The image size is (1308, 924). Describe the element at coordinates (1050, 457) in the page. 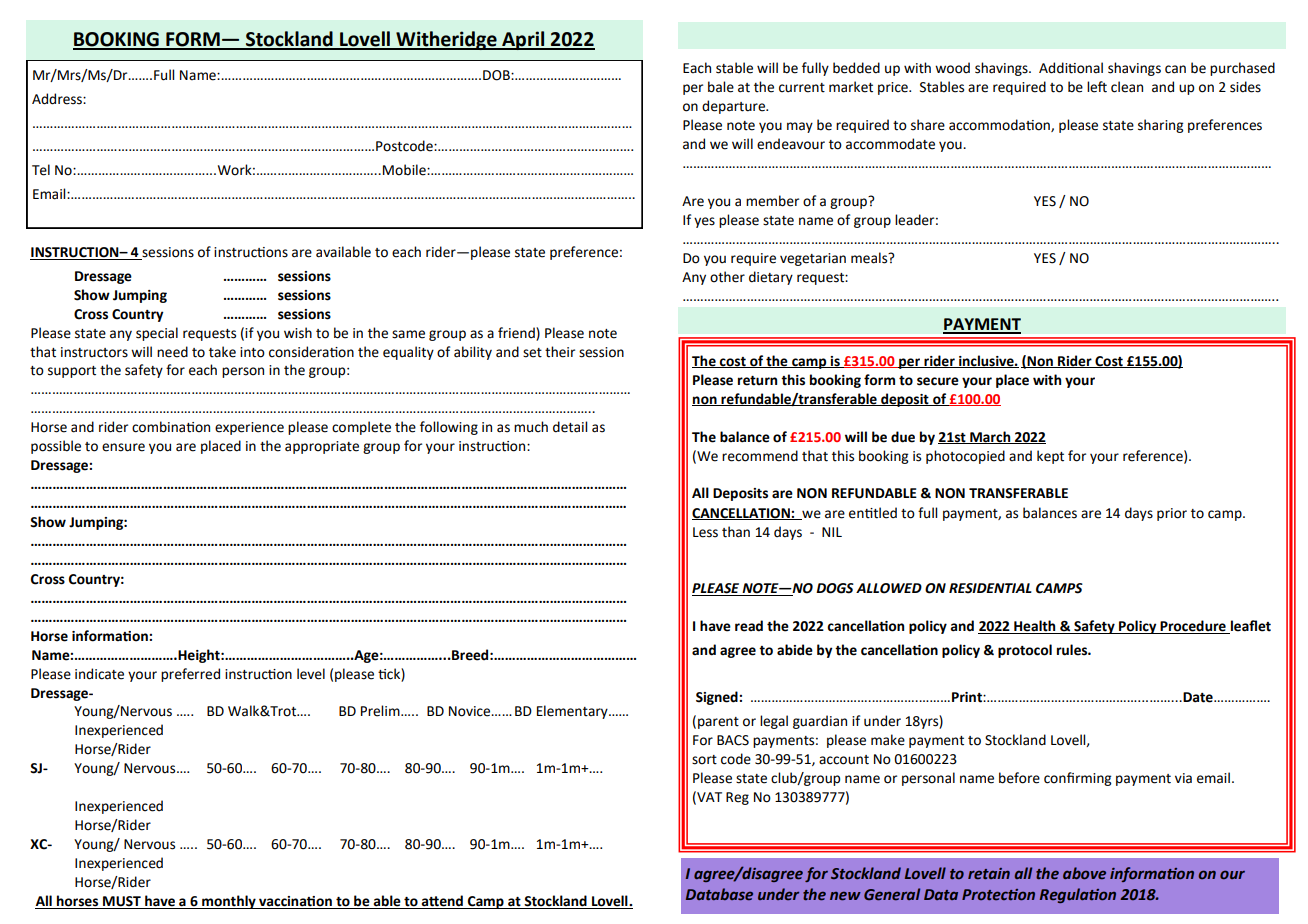

I see `kept` at that location.
